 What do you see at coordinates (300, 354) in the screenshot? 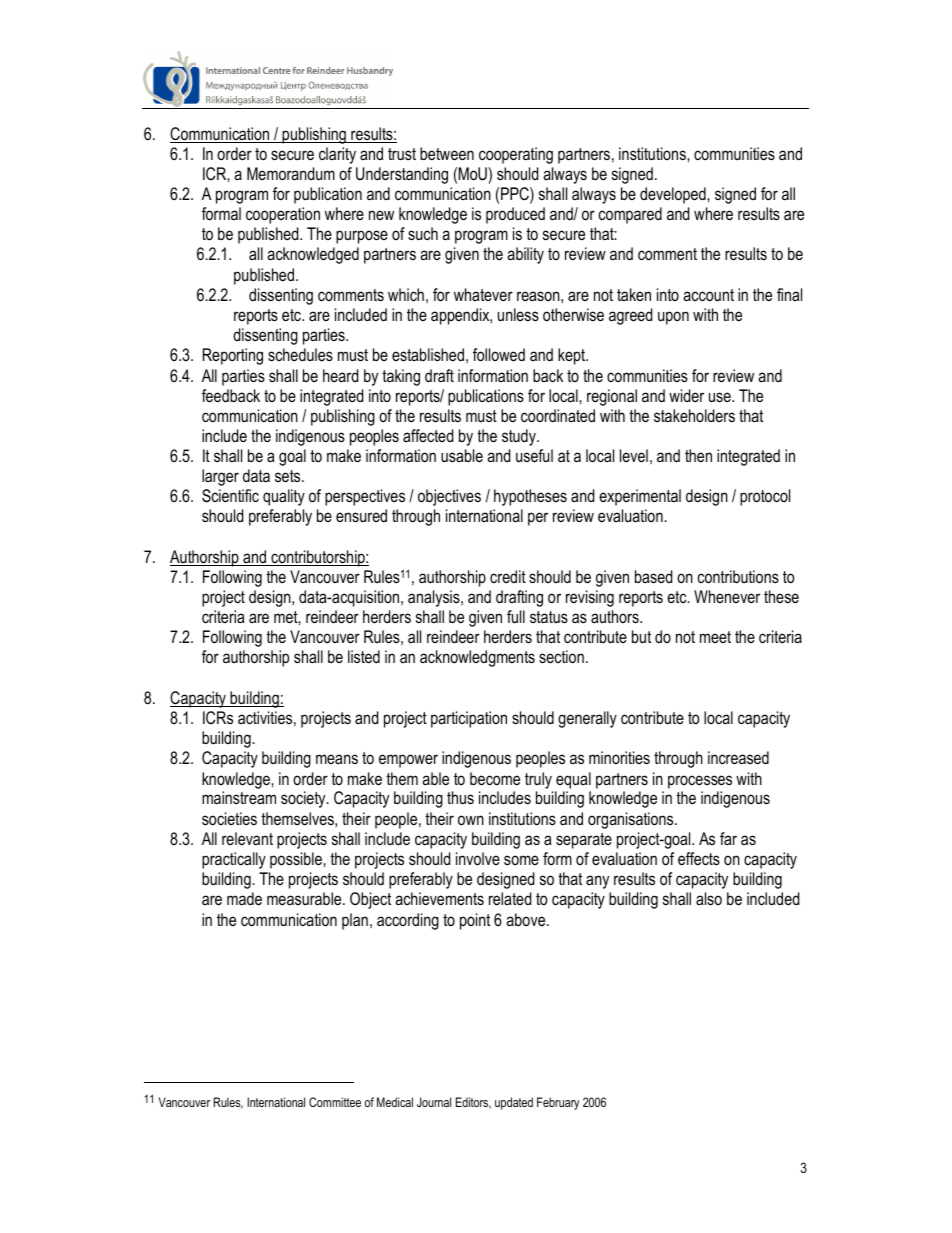
I see `schedules` at bounding box center [300, 354].
